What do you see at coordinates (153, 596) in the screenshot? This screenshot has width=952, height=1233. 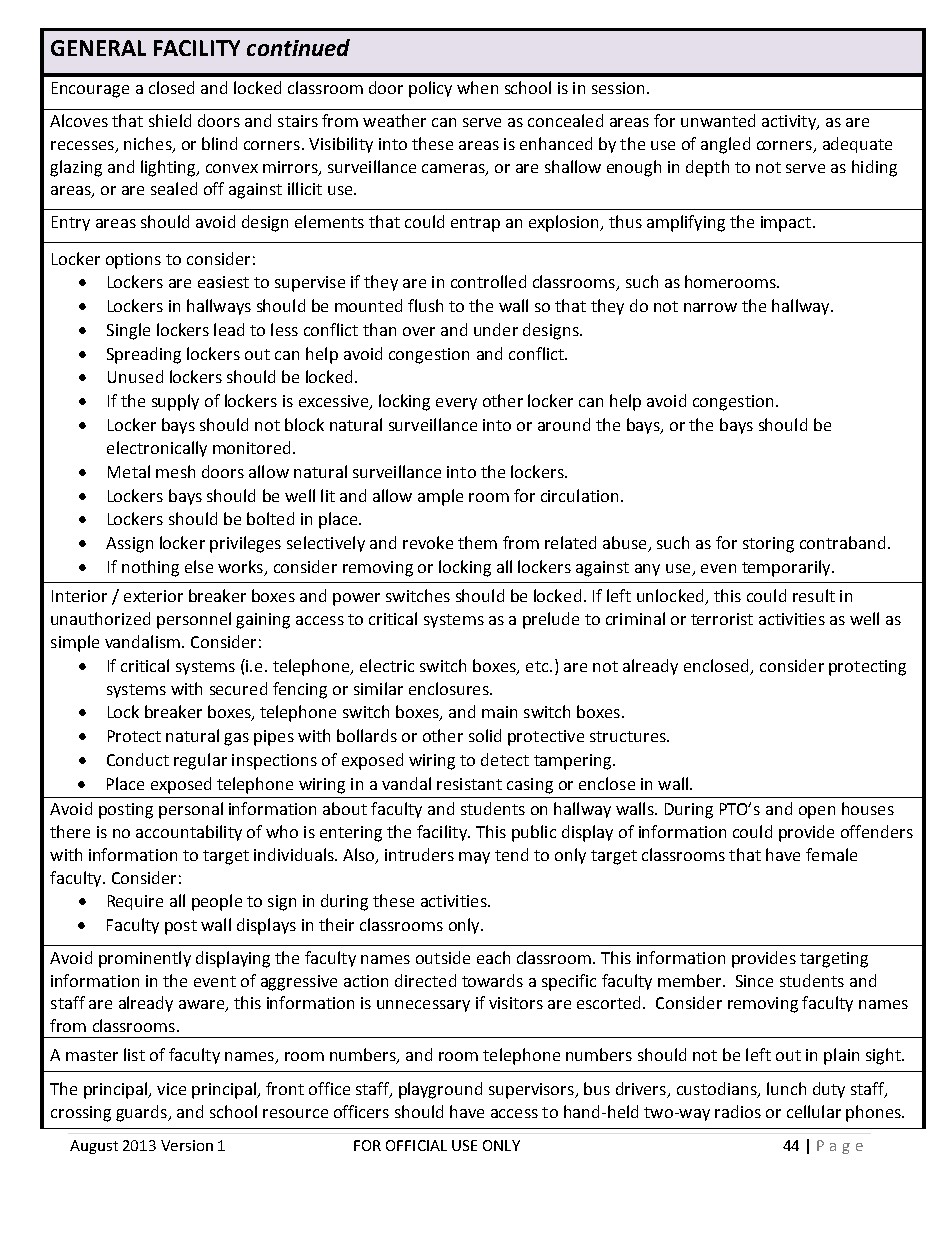 I see `exterior` at bounding box center [153, 596].
